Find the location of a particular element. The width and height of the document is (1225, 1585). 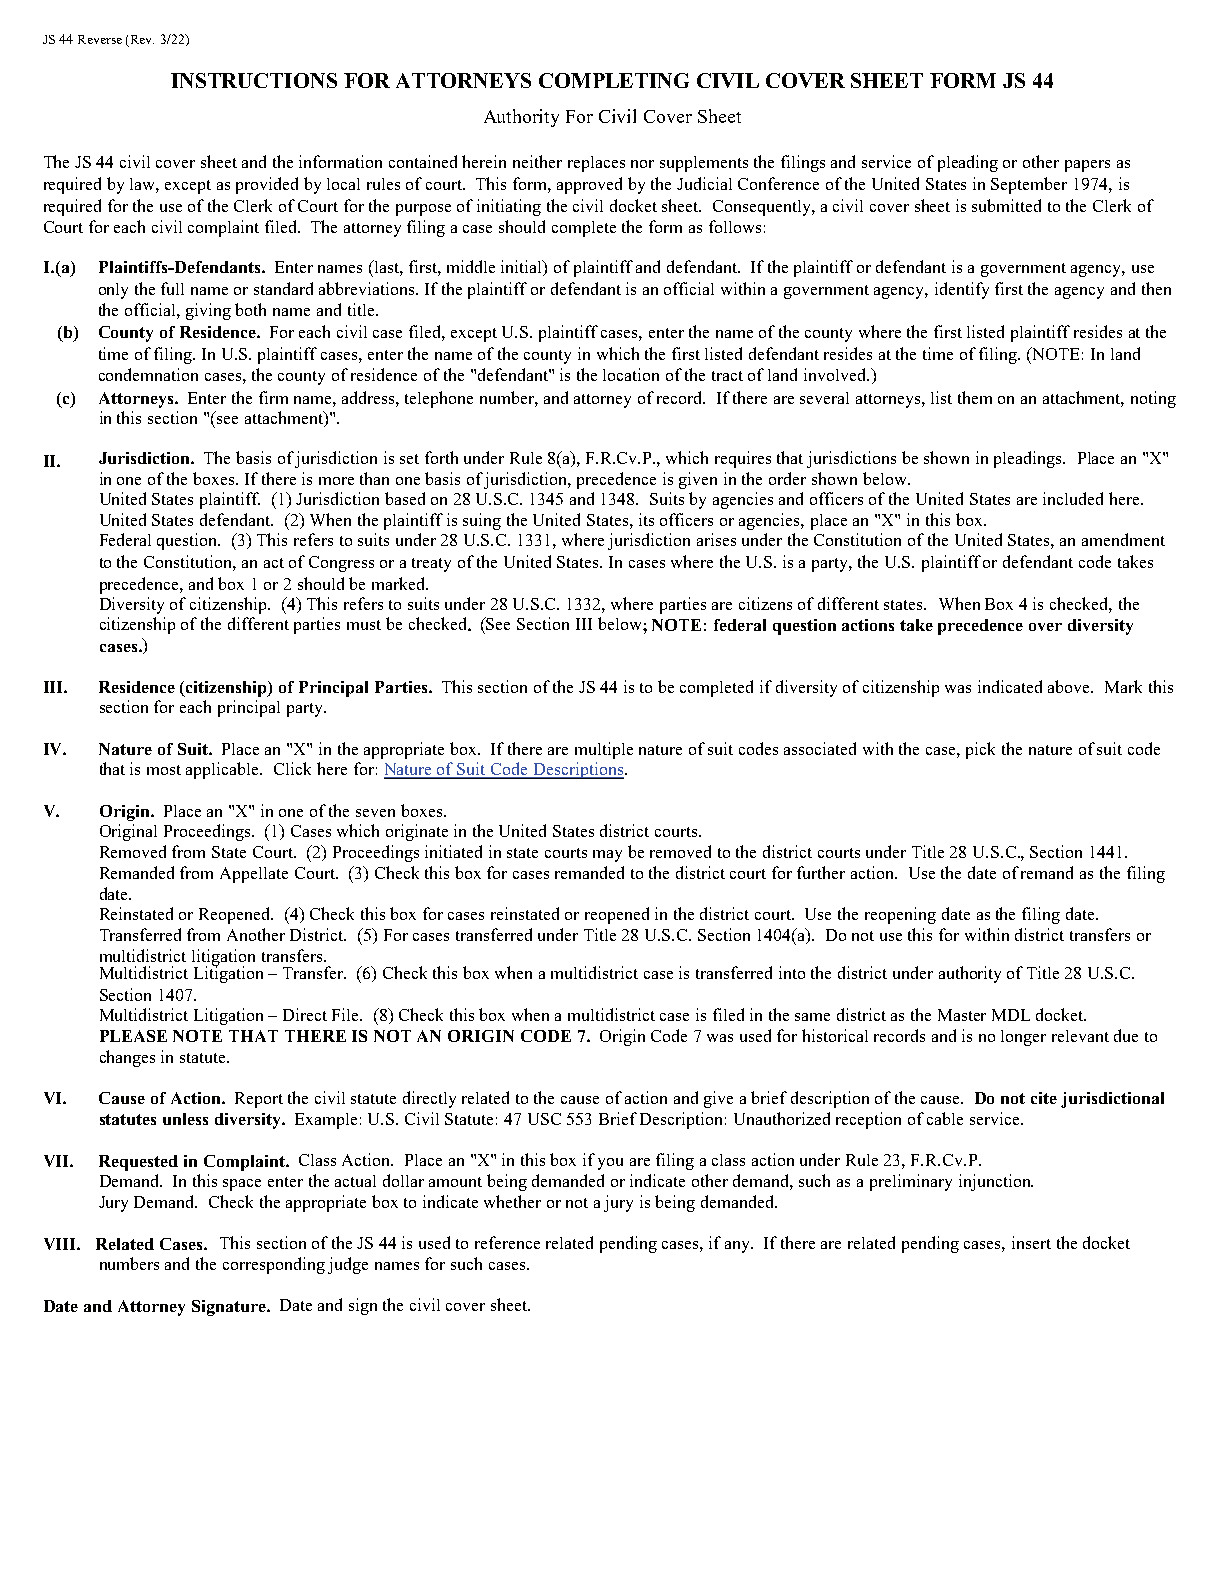

included is located at coordinates (1073, 498).
